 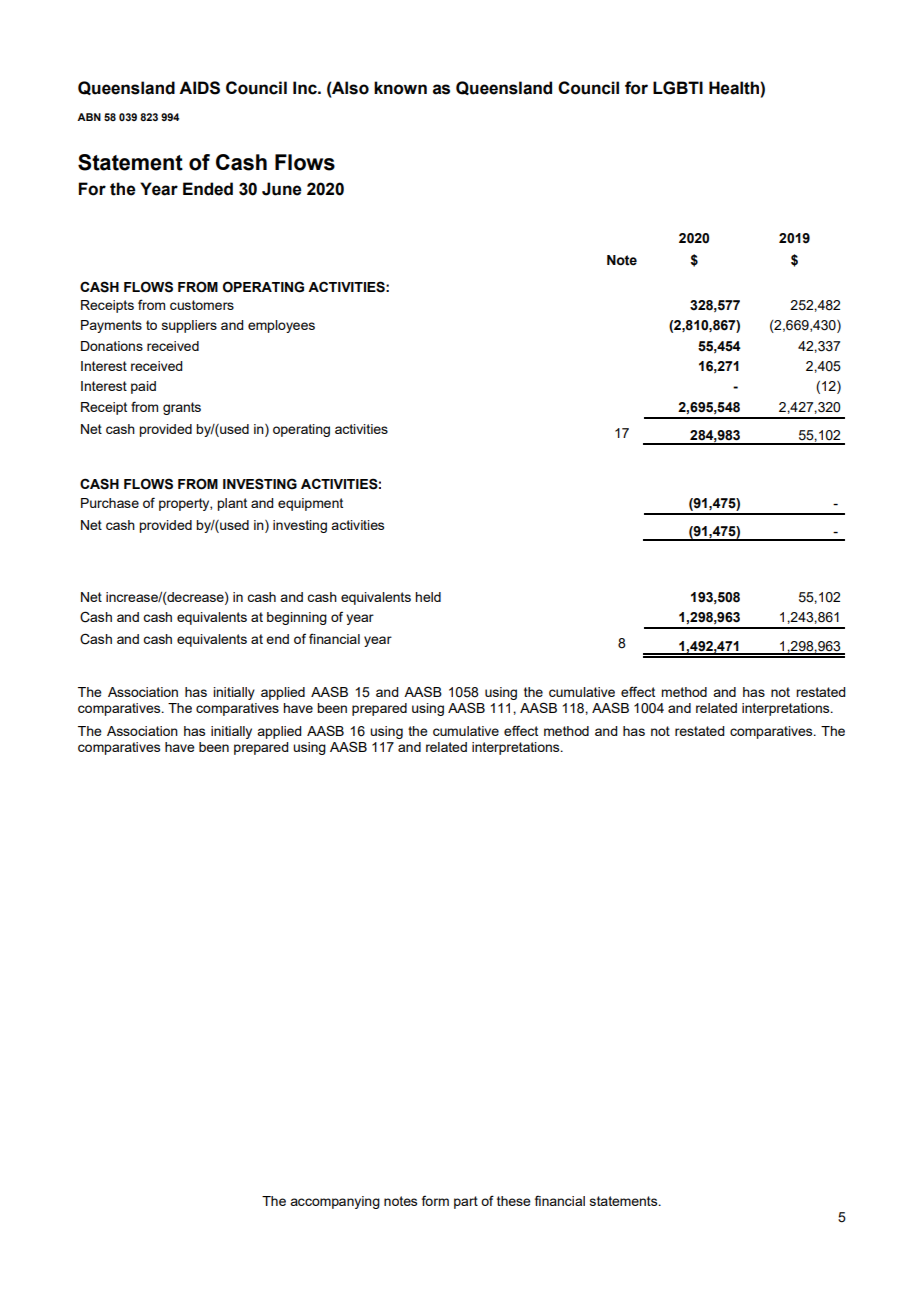 What do you see at coordinates (400, 88) in the screenshot?
I see `known` at bounding box center [400, 88].
